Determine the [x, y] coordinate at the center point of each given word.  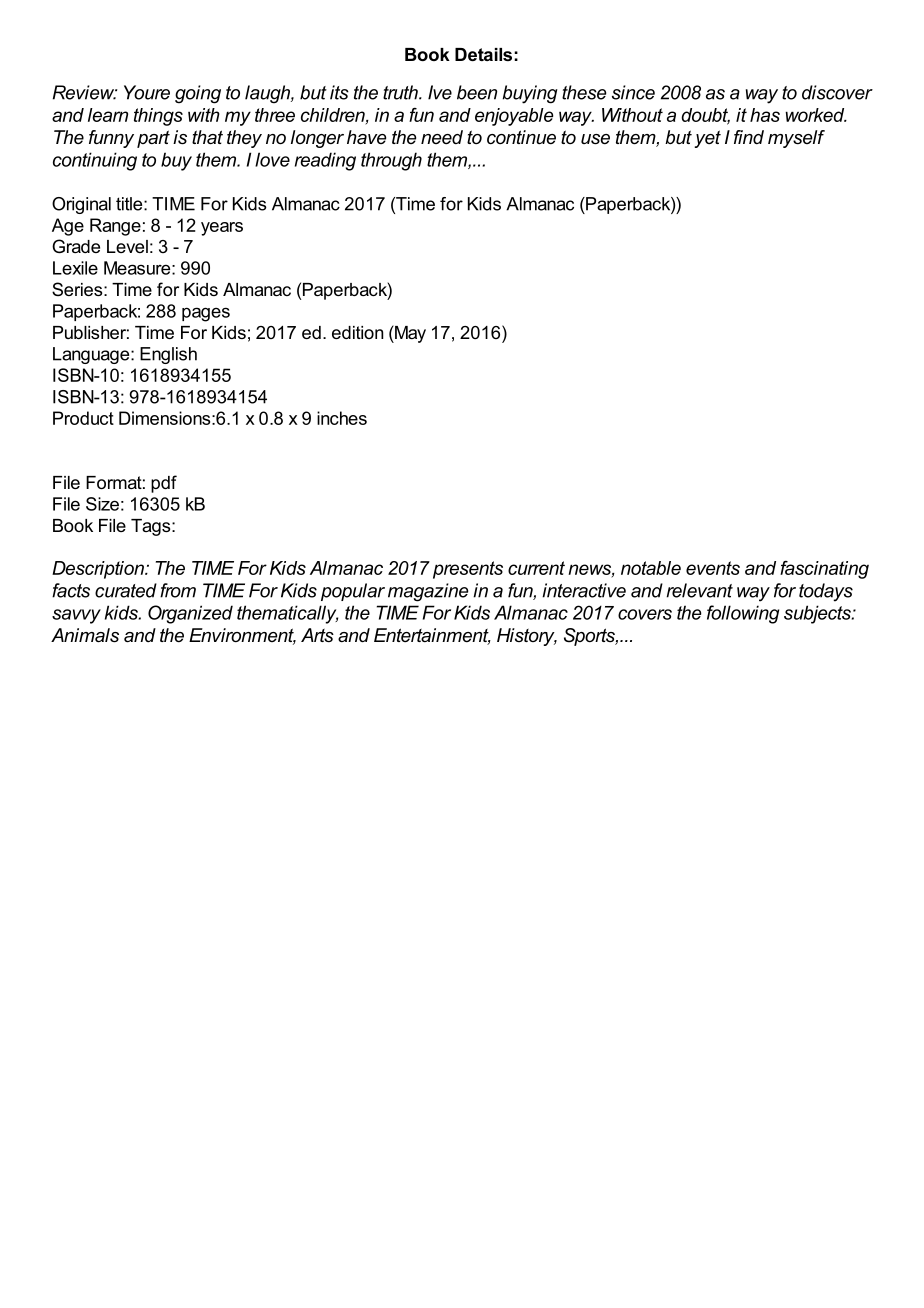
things [158, 117]
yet [707, 139]
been [477, 92]
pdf [164, 484]
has [765, 115]
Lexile [75, 268]
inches [342, 418]
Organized [190, 614]
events [713, 568]
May [409, 334]
